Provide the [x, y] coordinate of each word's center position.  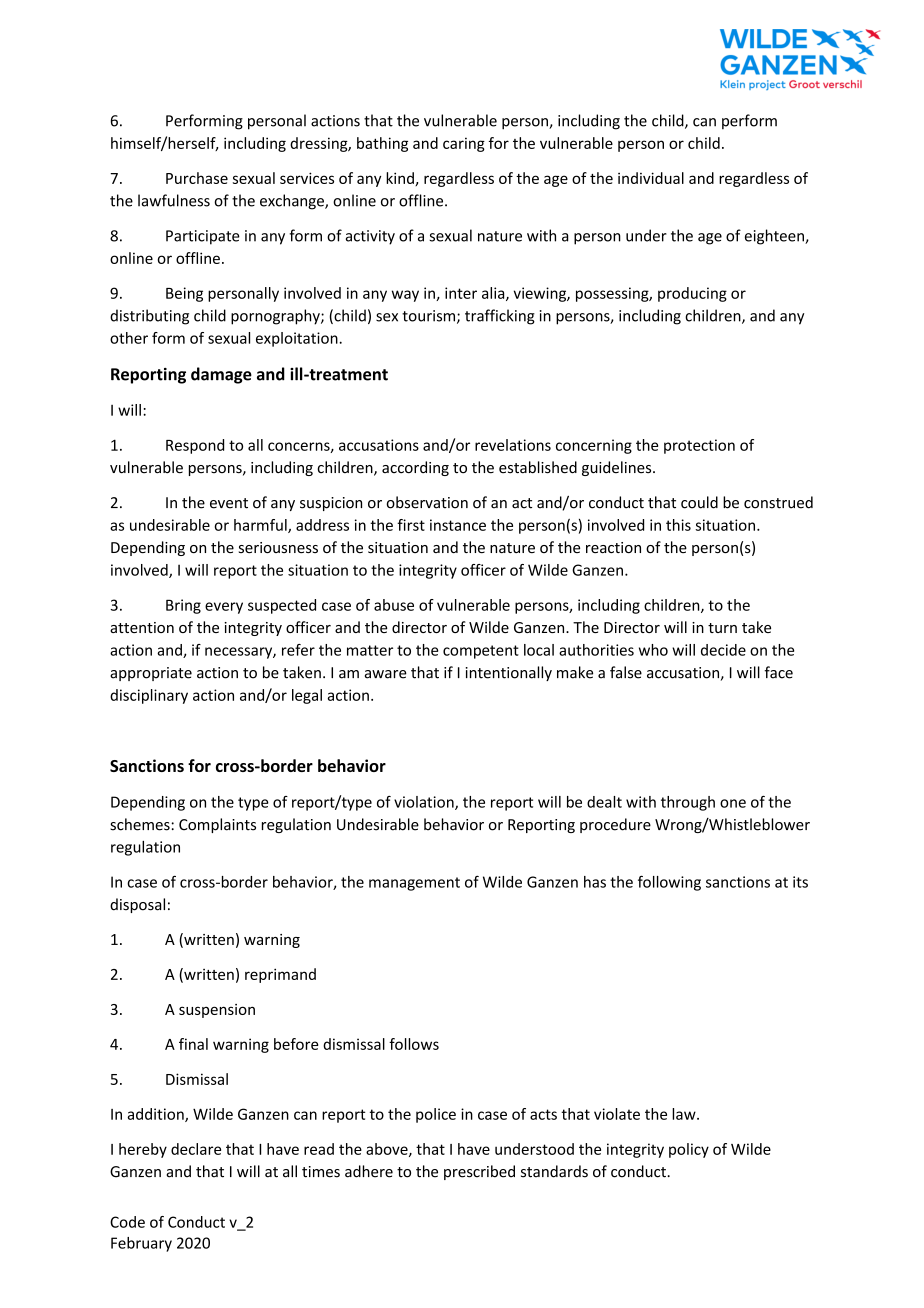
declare [196, 1149]
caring [464, 144]
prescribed [479, 1172]
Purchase [197, 178]
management [414, 884]
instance [458, 525]
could [699, 502]
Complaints [217, 825]
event [229, 503]
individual [651, 178]
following [669, 883]
